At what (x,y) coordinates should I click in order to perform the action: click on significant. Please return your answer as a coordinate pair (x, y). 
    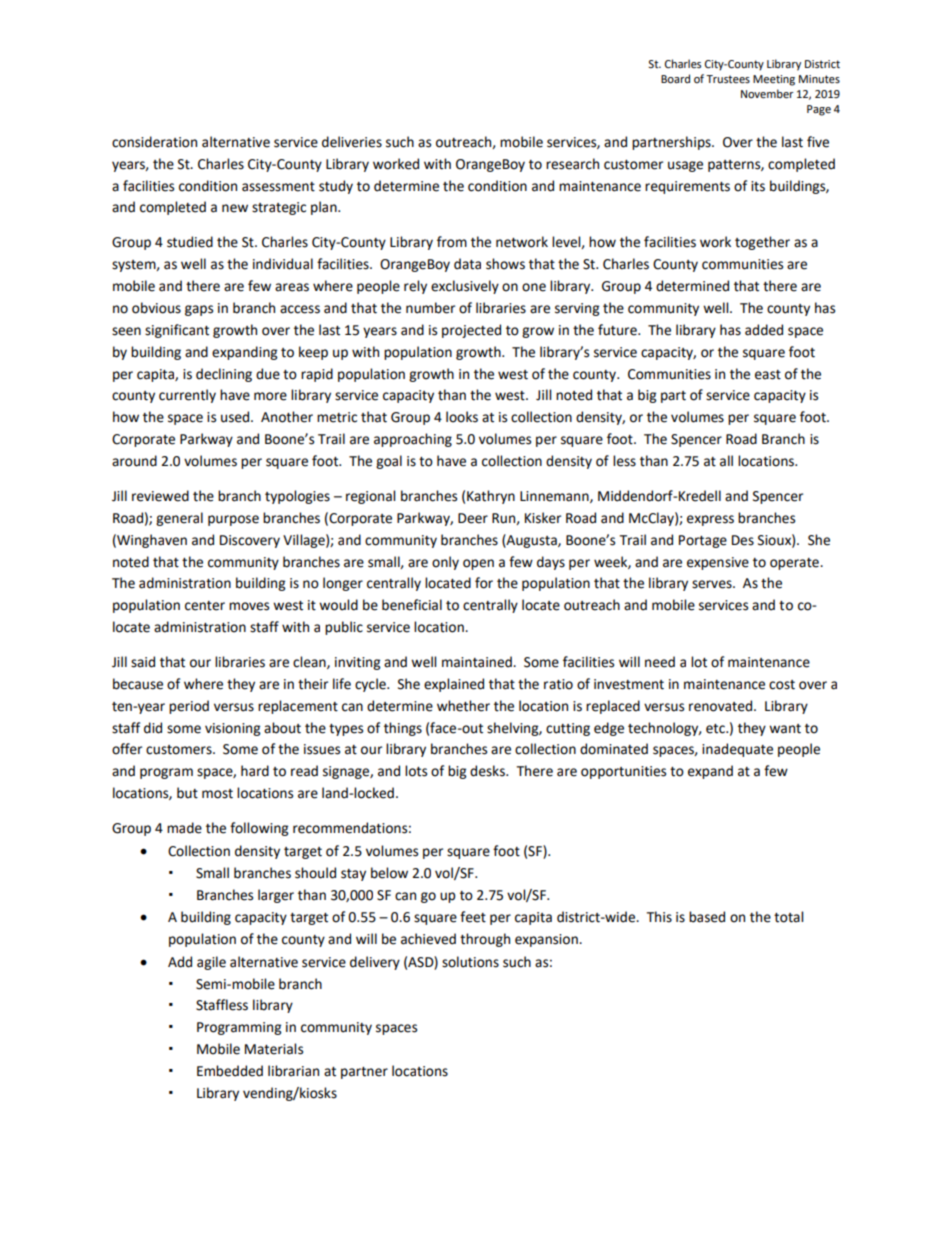
    Looking at the image, I should click on (177, 331).
